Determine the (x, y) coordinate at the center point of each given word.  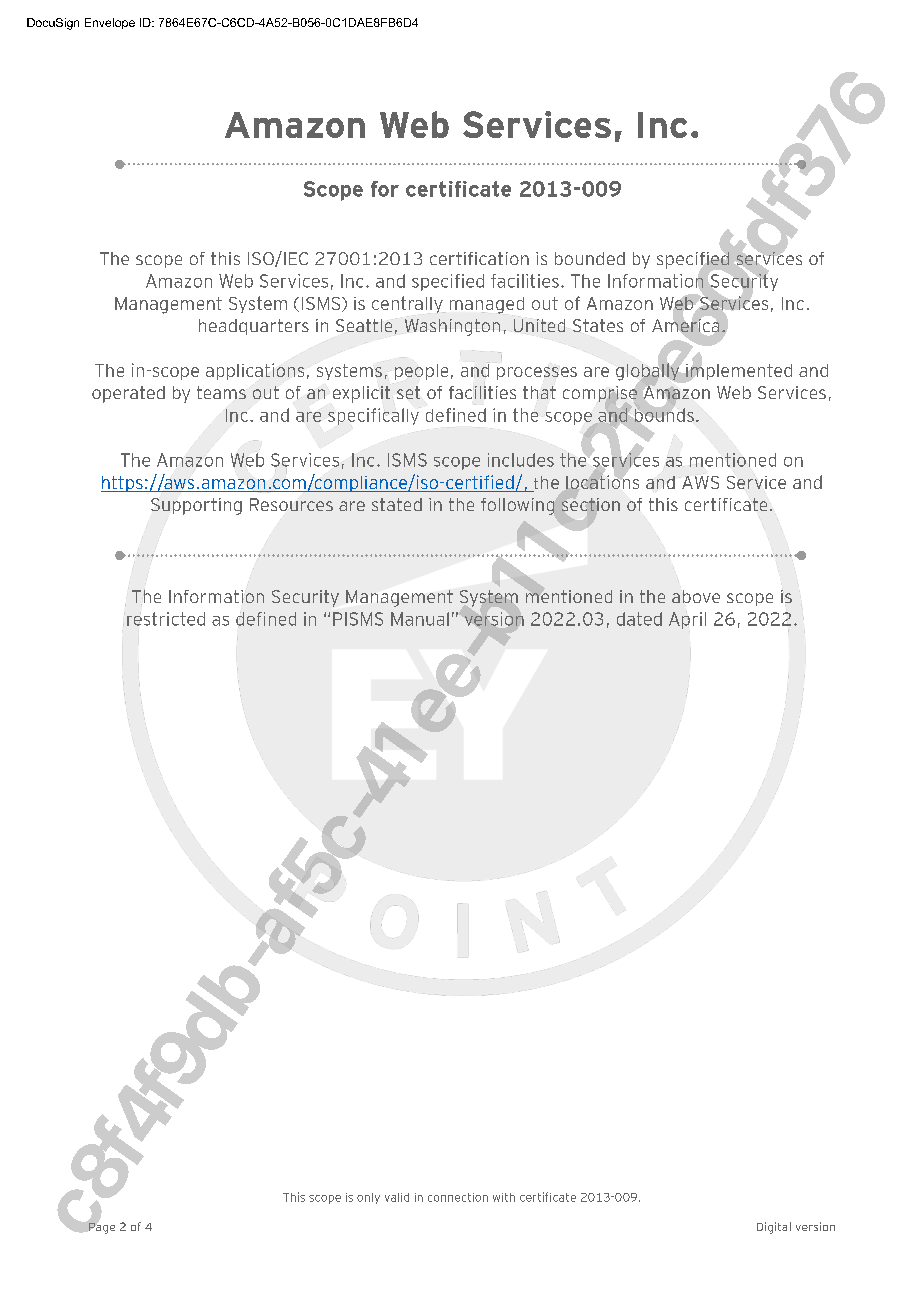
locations (602, 481)
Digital (774, 1228)
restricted (166, 619)
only (368, 1198)
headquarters (254, 327)
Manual (420, 619)
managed (487, 305)
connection (458, 1197)
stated (397, 504)
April (687, 620)
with (504, 1197)
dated (639, 619)
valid (397, 1197)
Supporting (196, 506)
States (598, 325)
